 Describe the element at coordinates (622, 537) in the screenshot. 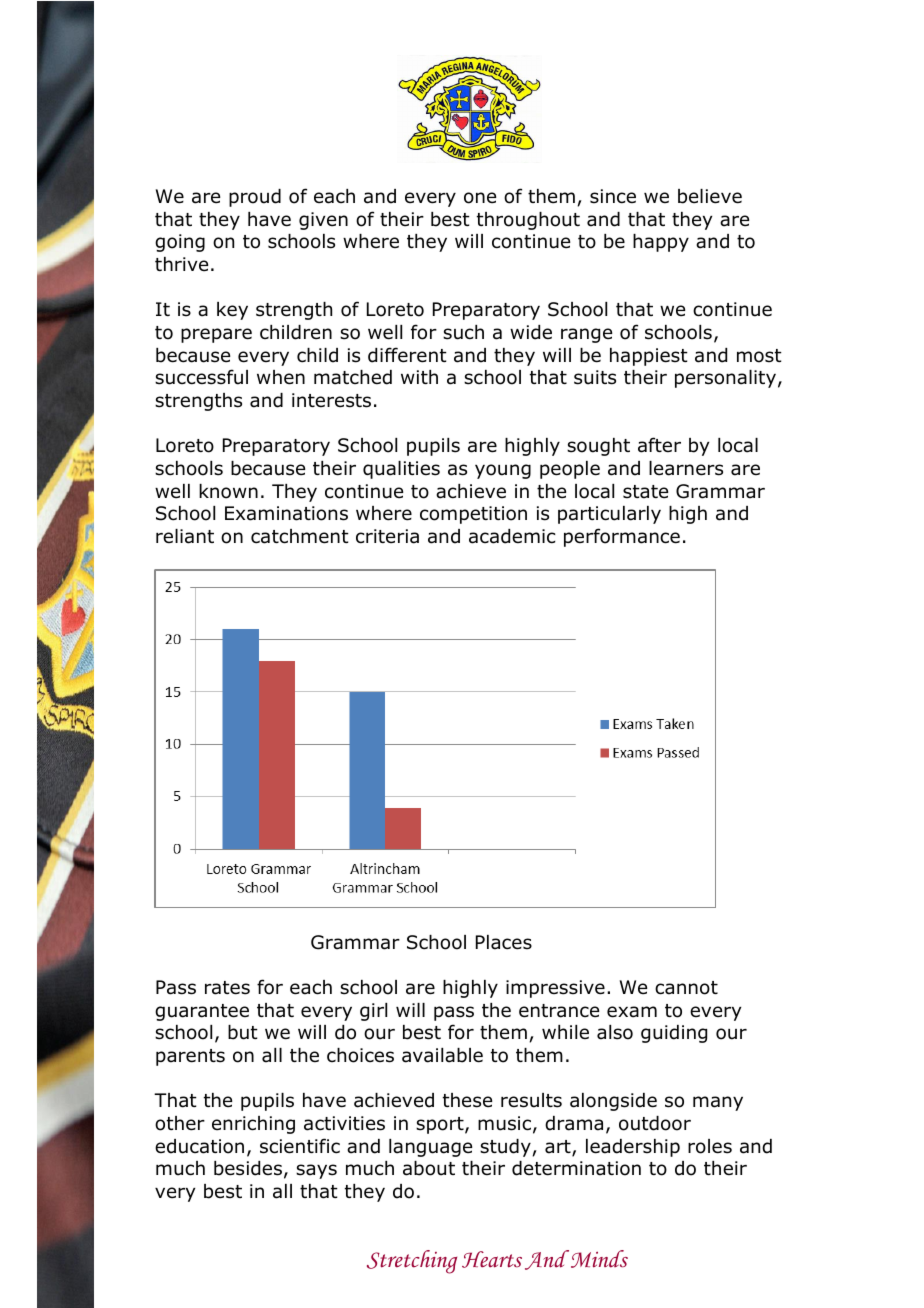

I see `performance` at that location.
